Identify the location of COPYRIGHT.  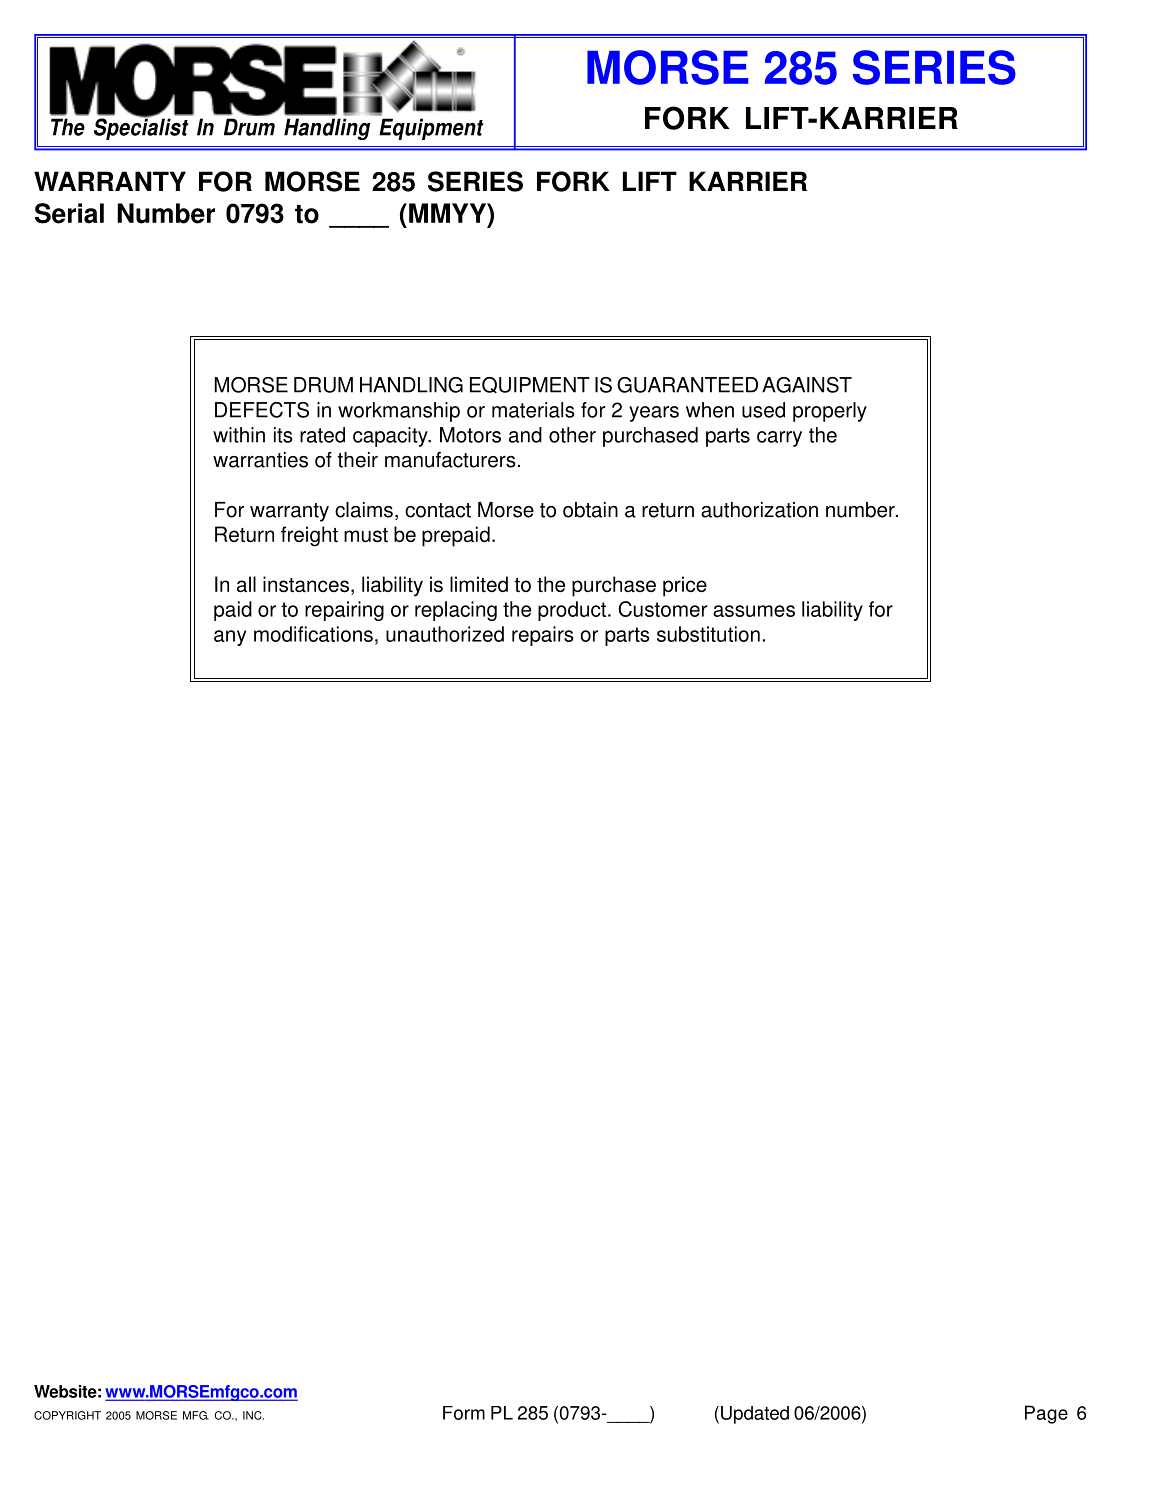
(67, 1415).
